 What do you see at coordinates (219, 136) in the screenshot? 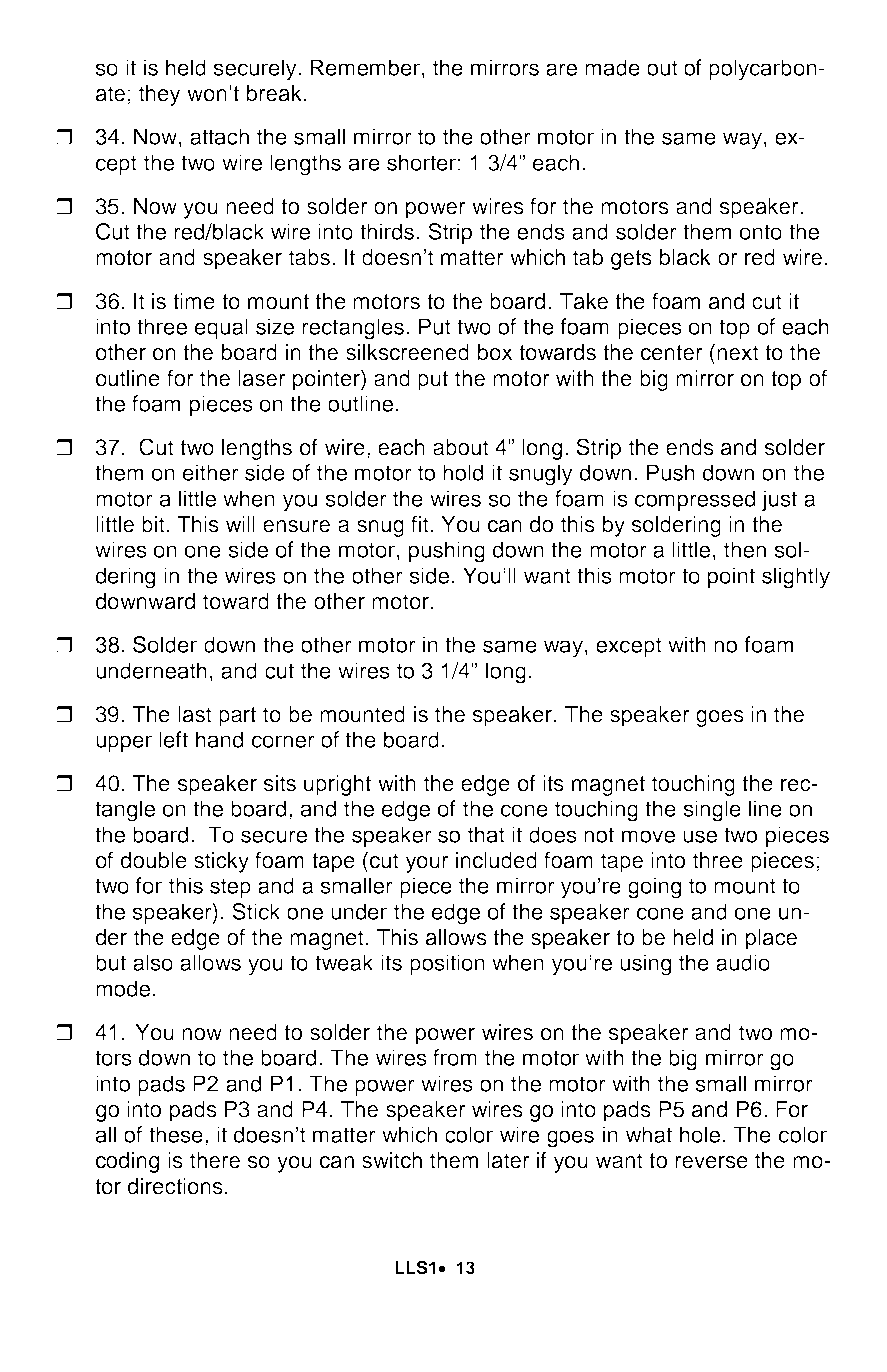
I see `attach` at bounding box center [219, 136].
